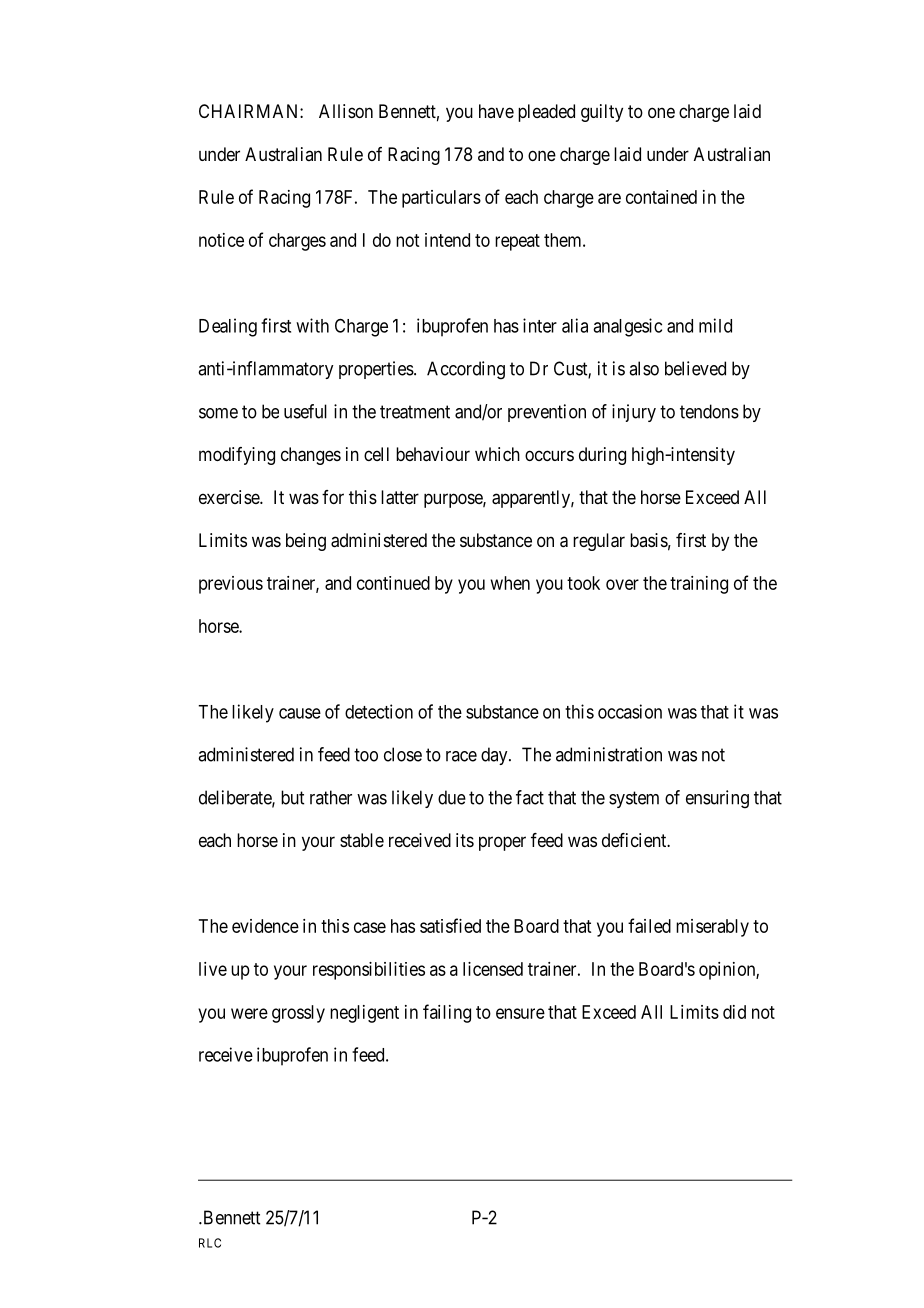 Image resolution: width=924 pixels, height=1308 pixels. I want to click on useful, so click(305, 411).
